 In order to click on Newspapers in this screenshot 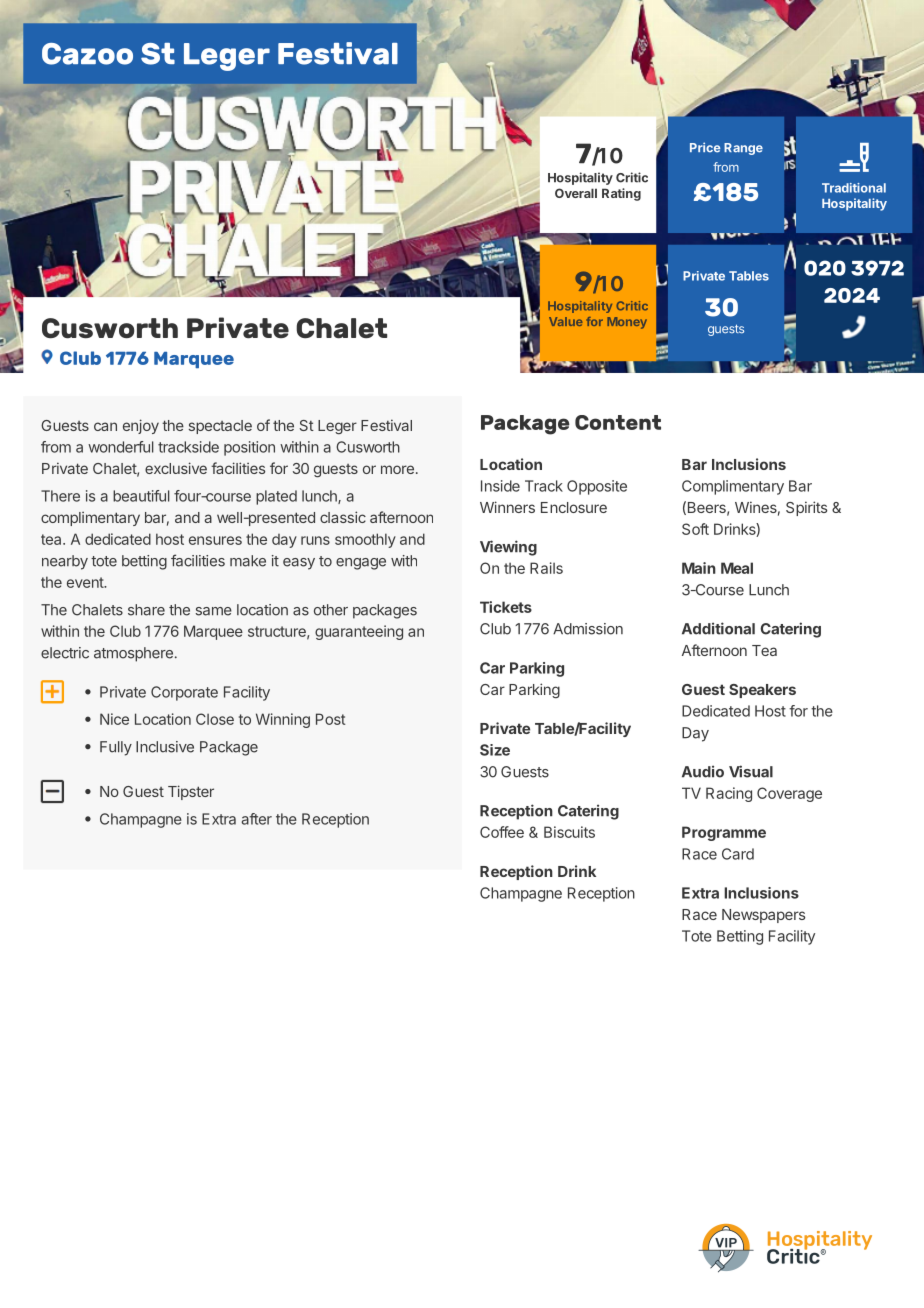, I will do `click(763, 916)`.
